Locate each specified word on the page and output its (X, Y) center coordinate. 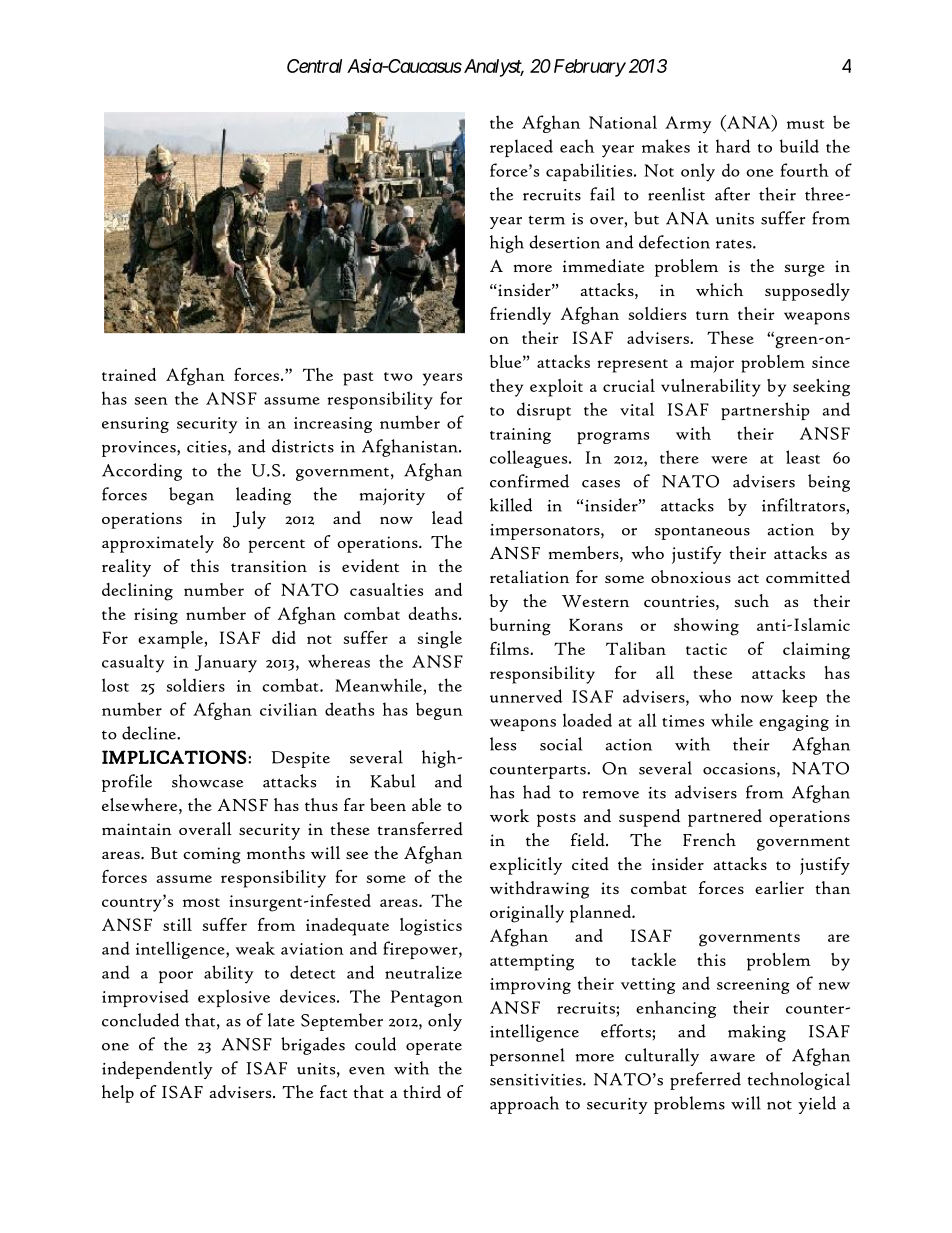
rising (156, 616)
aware (732, 1058)
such (751, 600)
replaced (521, 148)
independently (157, 1070)
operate (434, 1048)
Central (314, 66)
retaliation (529, 576)
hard (733, 146)
